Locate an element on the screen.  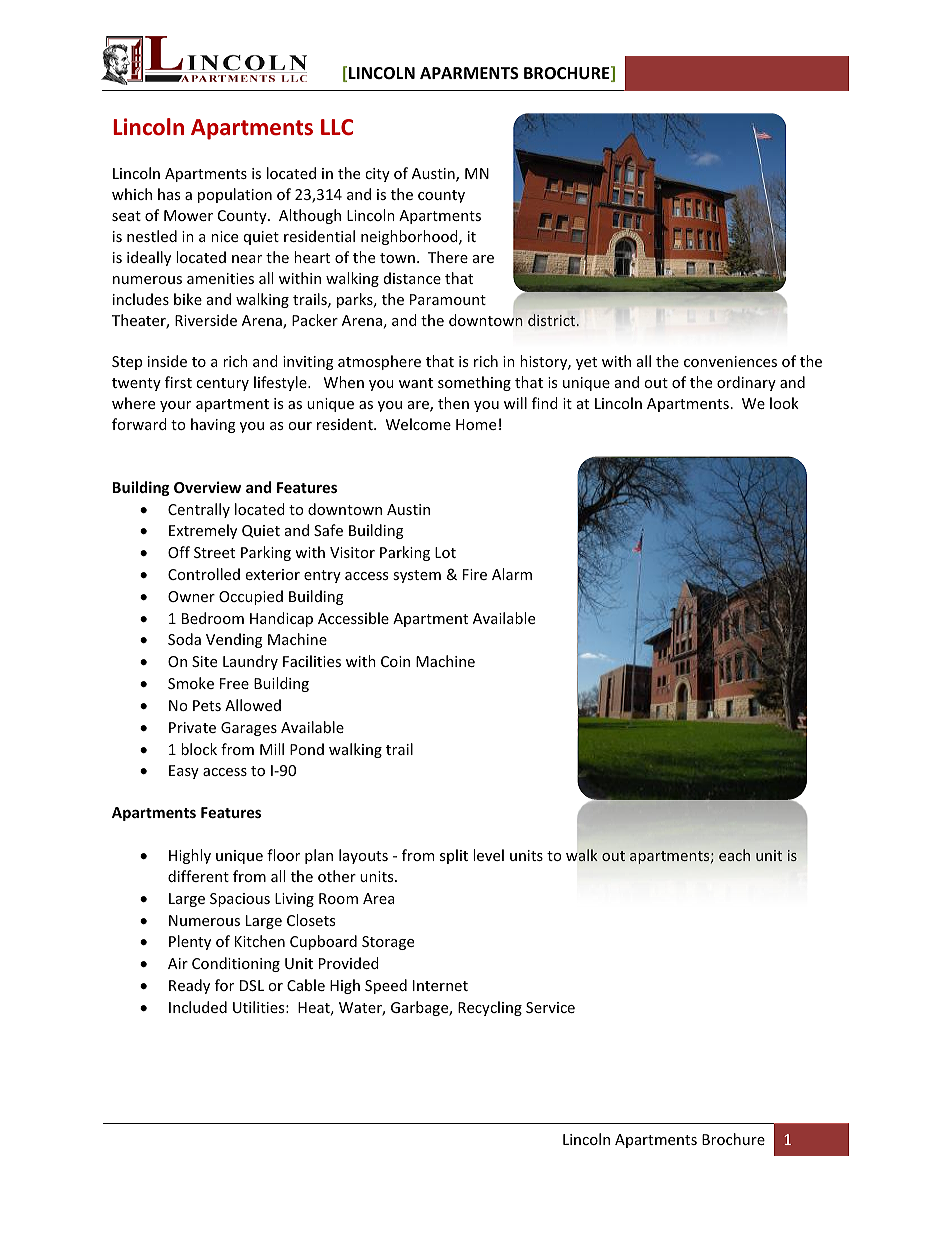
district is located at coordinates (553, 320).
